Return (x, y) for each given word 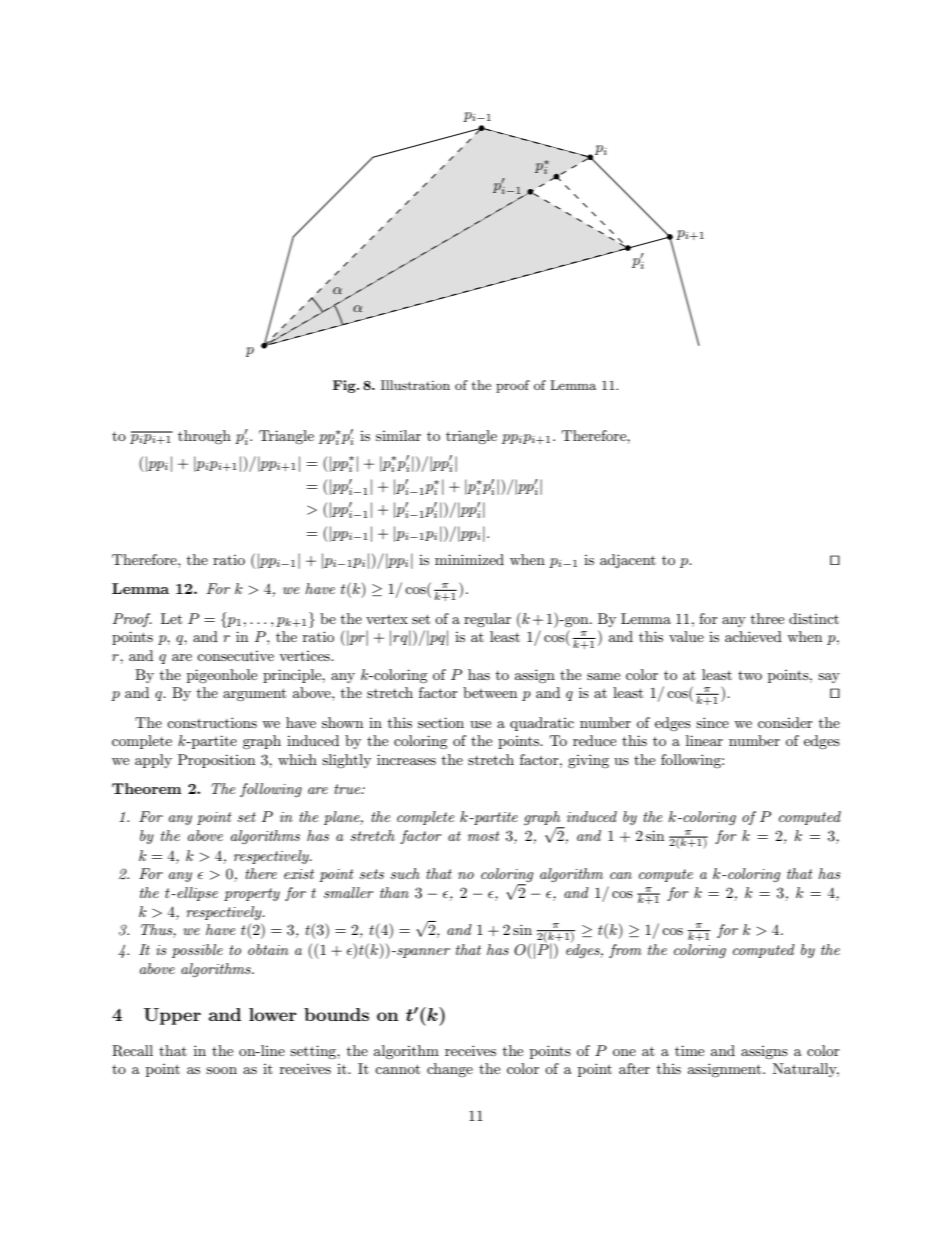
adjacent (628, 561)
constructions (212, 722)
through (204, 437)
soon (221, 1070)
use (480, 724)
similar (398, 435)
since (712, 722)
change (450, 1070)
